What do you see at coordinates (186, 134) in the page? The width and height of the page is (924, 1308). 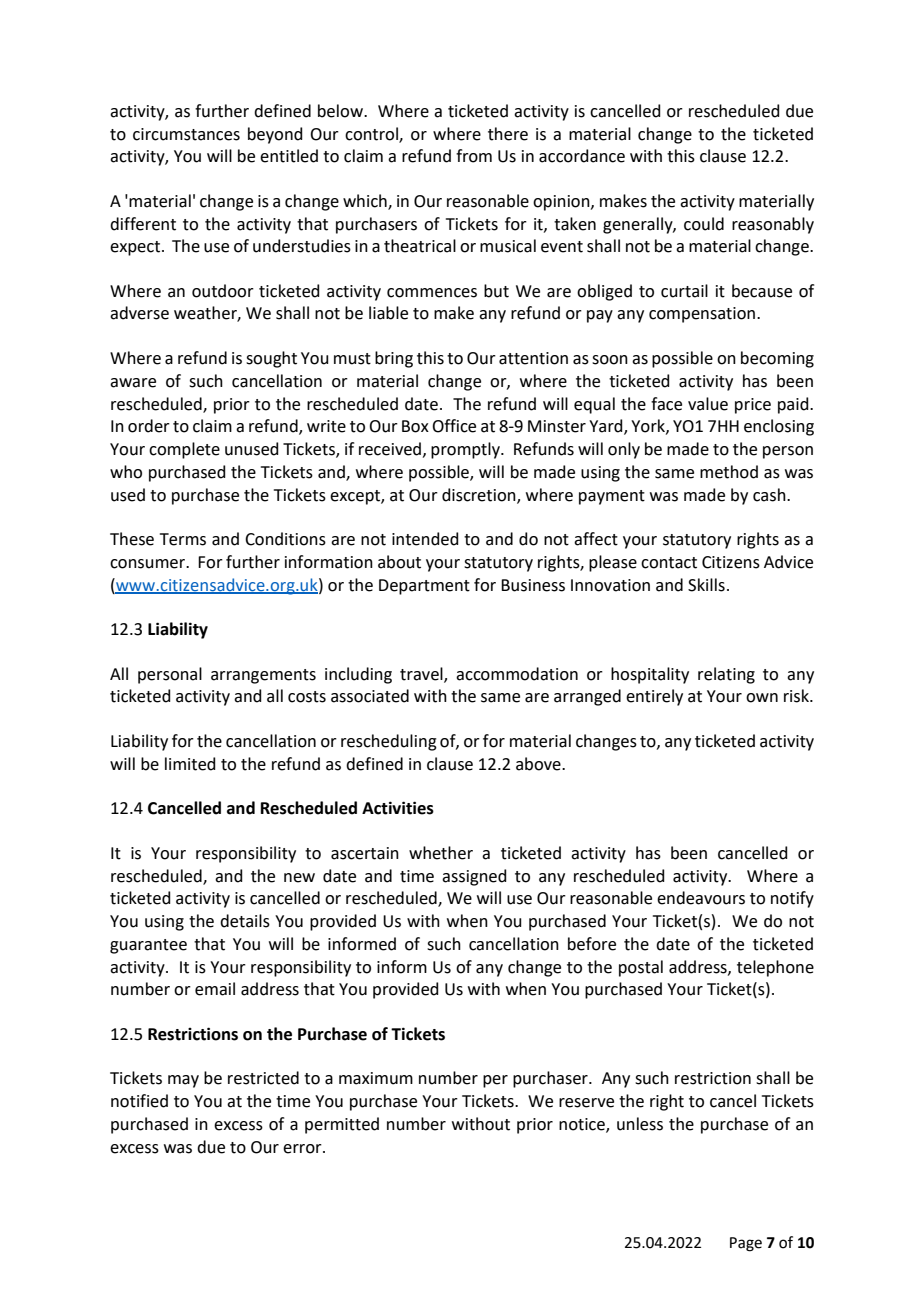 I see `circumstances` at bounding box center [186, 134].
